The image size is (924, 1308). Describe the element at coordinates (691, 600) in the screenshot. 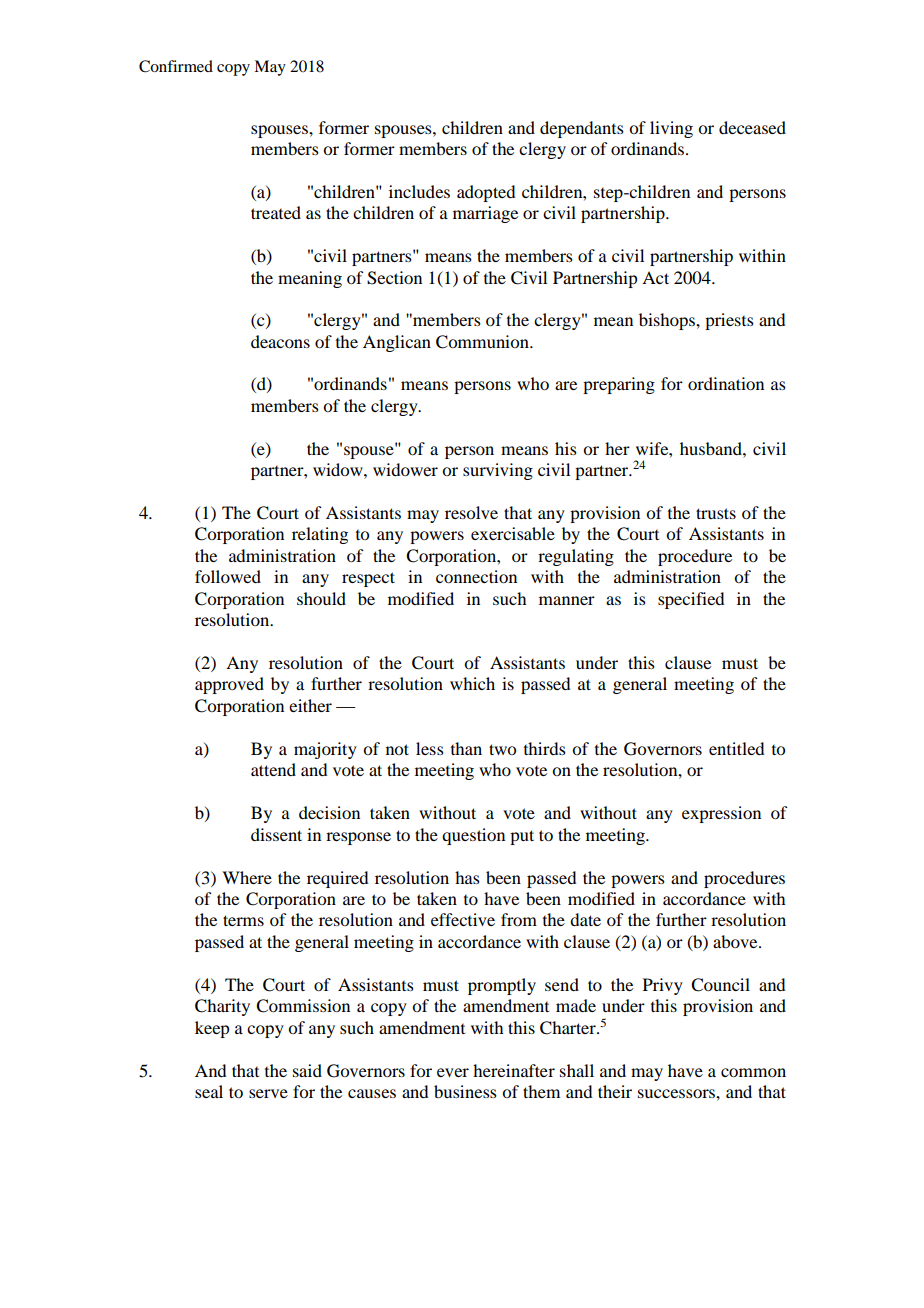

I see `specified` at that location.
